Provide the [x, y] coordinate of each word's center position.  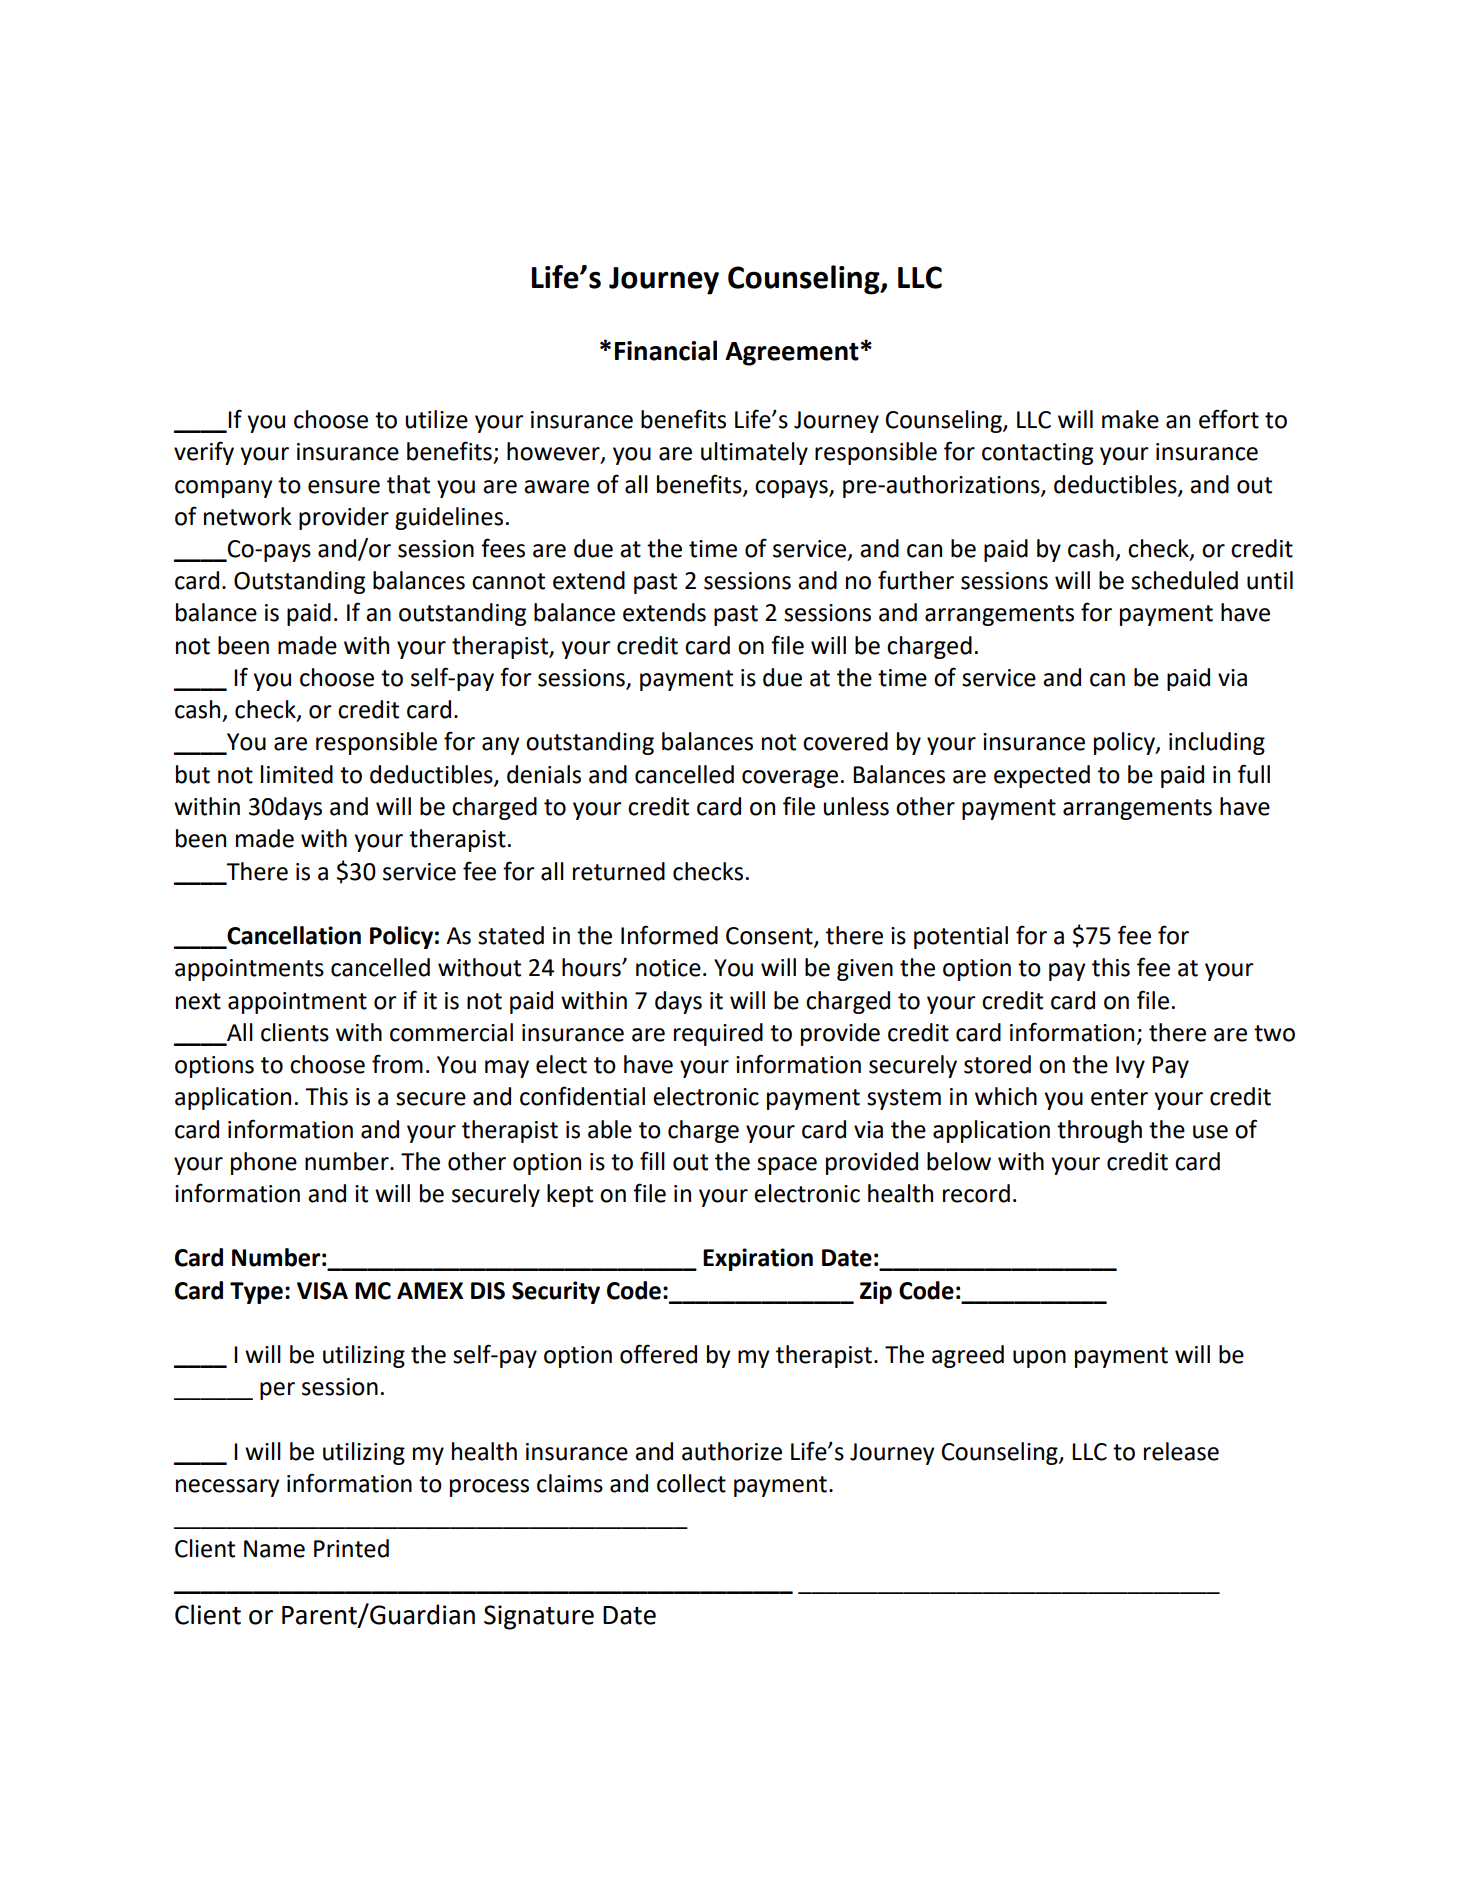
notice [668, 968]
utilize [436, 419]
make [1130, 419]
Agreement [792, 354]
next [198, 1001]
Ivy [1130, 1067]
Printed [351, 1548]
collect [691, 1483]
